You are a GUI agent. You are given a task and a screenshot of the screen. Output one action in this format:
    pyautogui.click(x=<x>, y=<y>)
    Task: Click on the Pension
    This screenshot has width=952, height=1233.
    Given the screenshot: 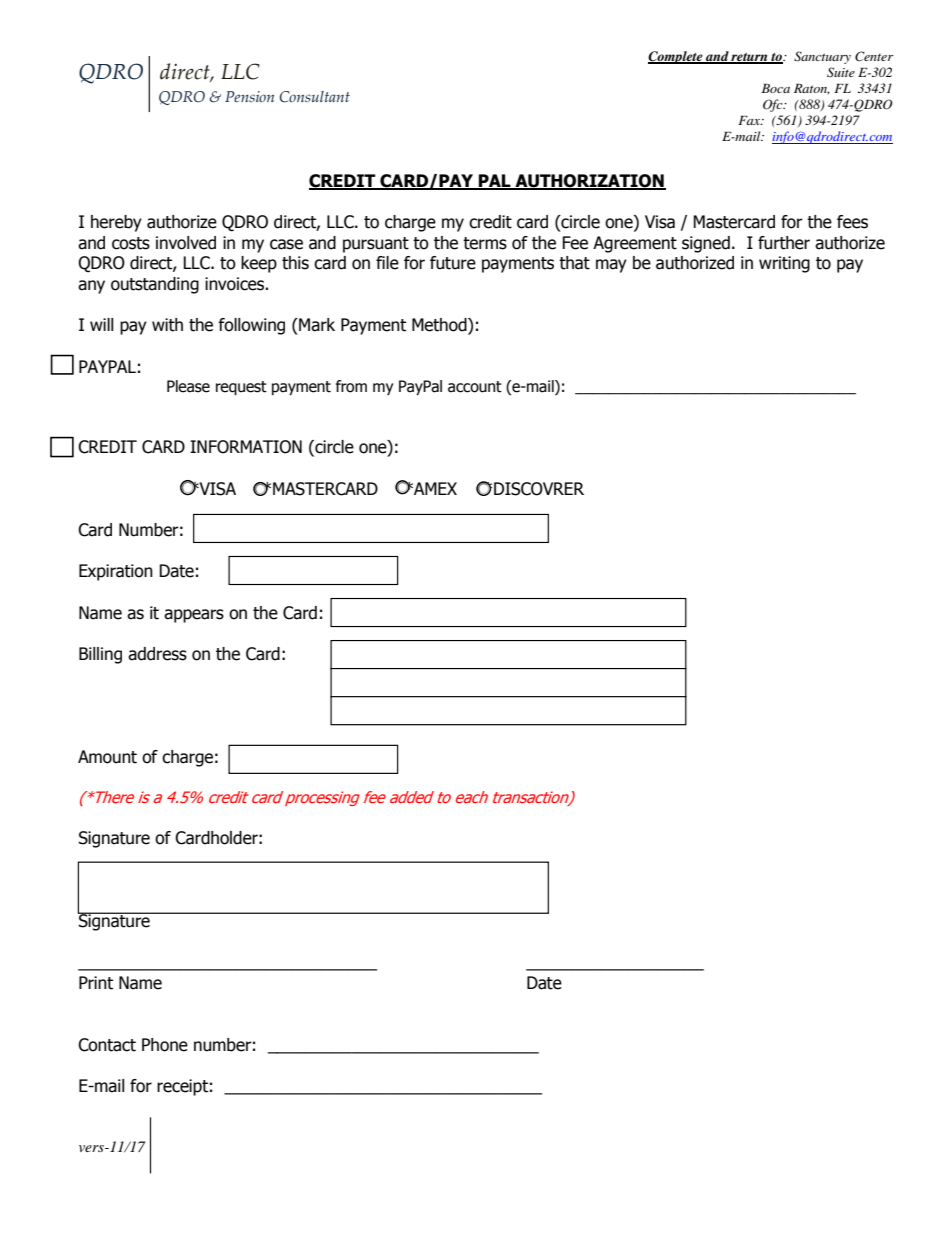 What is the action you would take?
    pyautogui.click(x=249, y=97)
